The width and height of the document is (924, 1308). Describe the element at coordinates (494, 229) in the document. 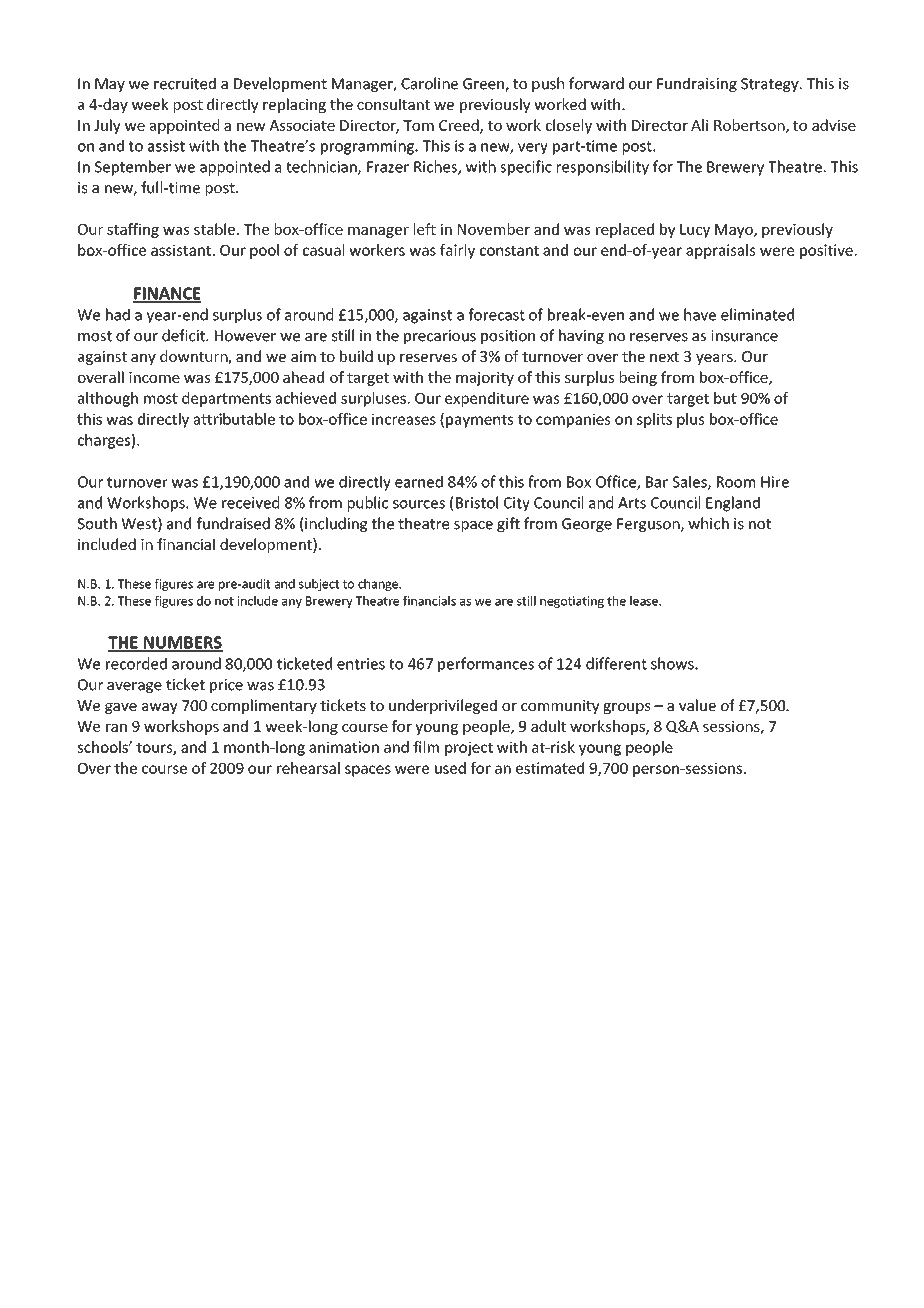

I see `November` at that location.
